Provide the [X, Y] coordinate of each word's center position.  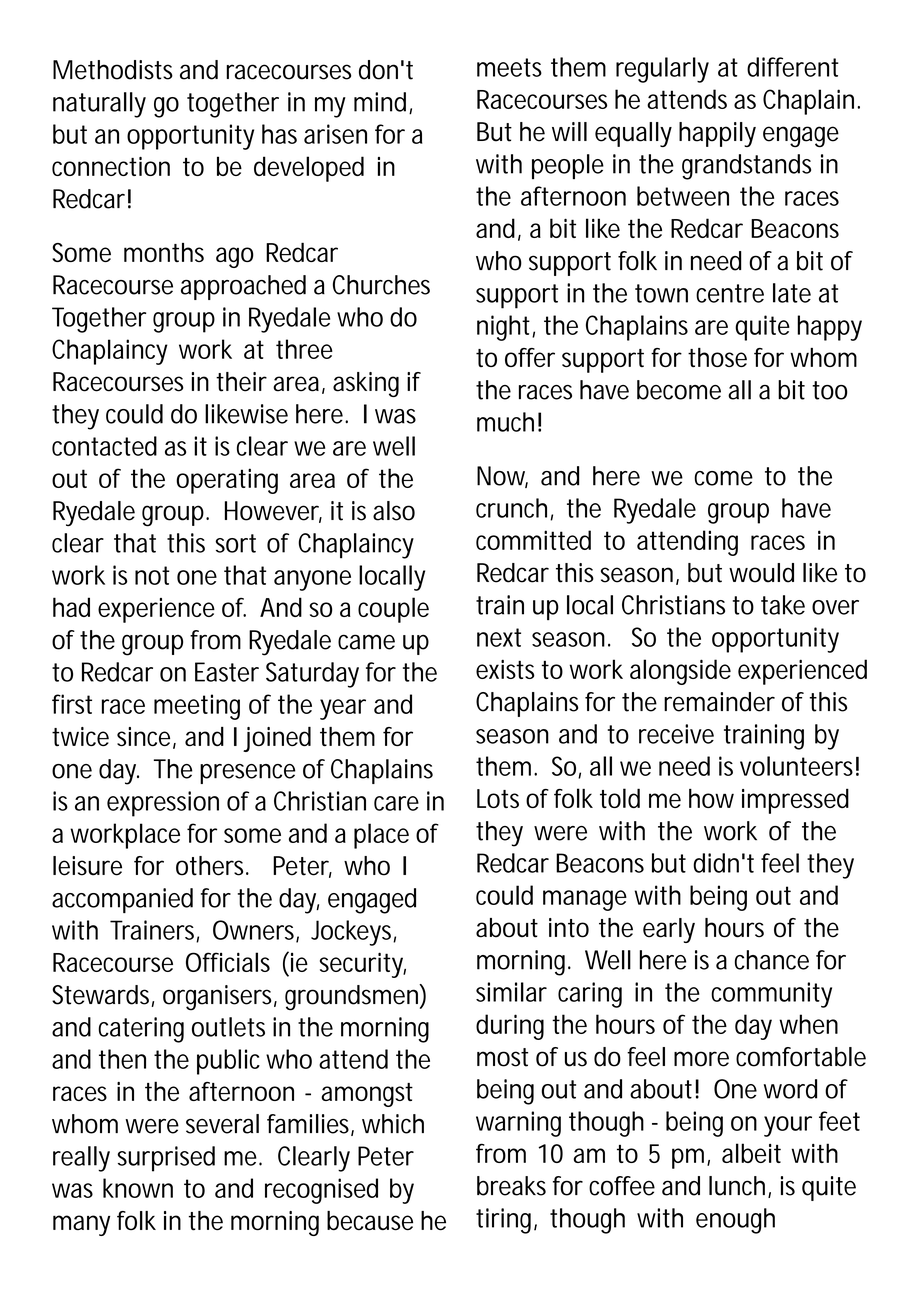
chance [772, 960]
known [138, 1188]
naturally [99, 105]
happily [717, 134]
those [717, 357]
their [241, 382]
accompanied [122, 900]
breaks [511, 1186]
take [783, 605]
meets [509, 67]
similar [511, 992]
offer [530, 357]
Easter [227, 672]
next [499, 637]
